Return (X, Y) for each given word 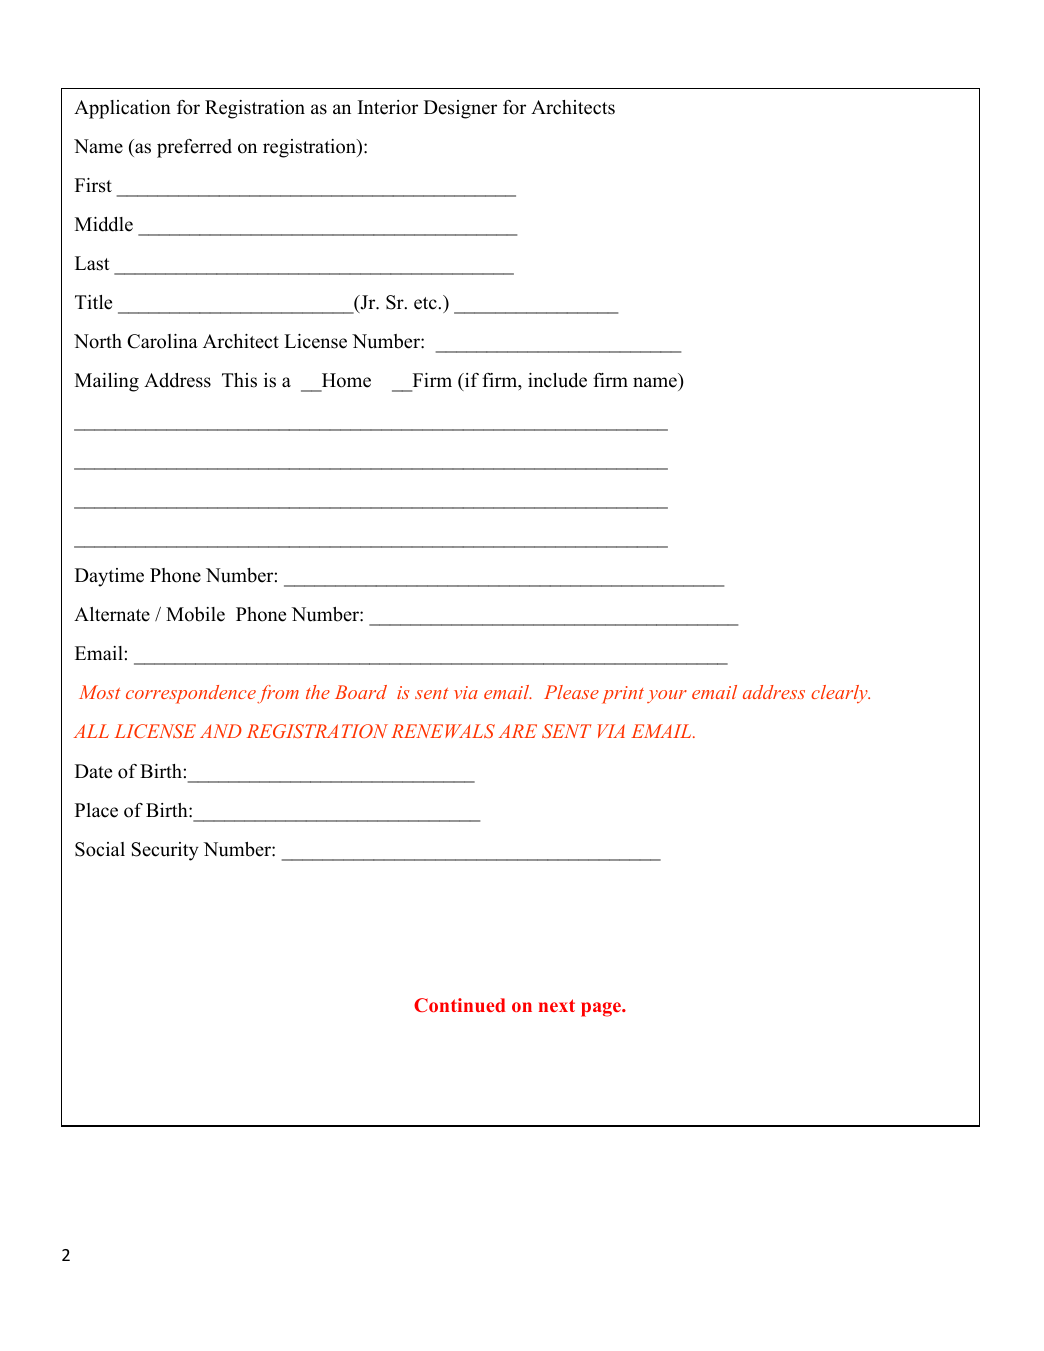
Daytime (109, 577)
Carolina (162, 341)
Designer (460, 109)
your (667, 696)
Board (361, 692)
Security (165, 851)
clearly (840, 694)
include (557, 380)
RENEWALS (443, 731)
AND (221, 731)
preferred (194, 148)
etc (426, 303)
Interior (388, 107)
